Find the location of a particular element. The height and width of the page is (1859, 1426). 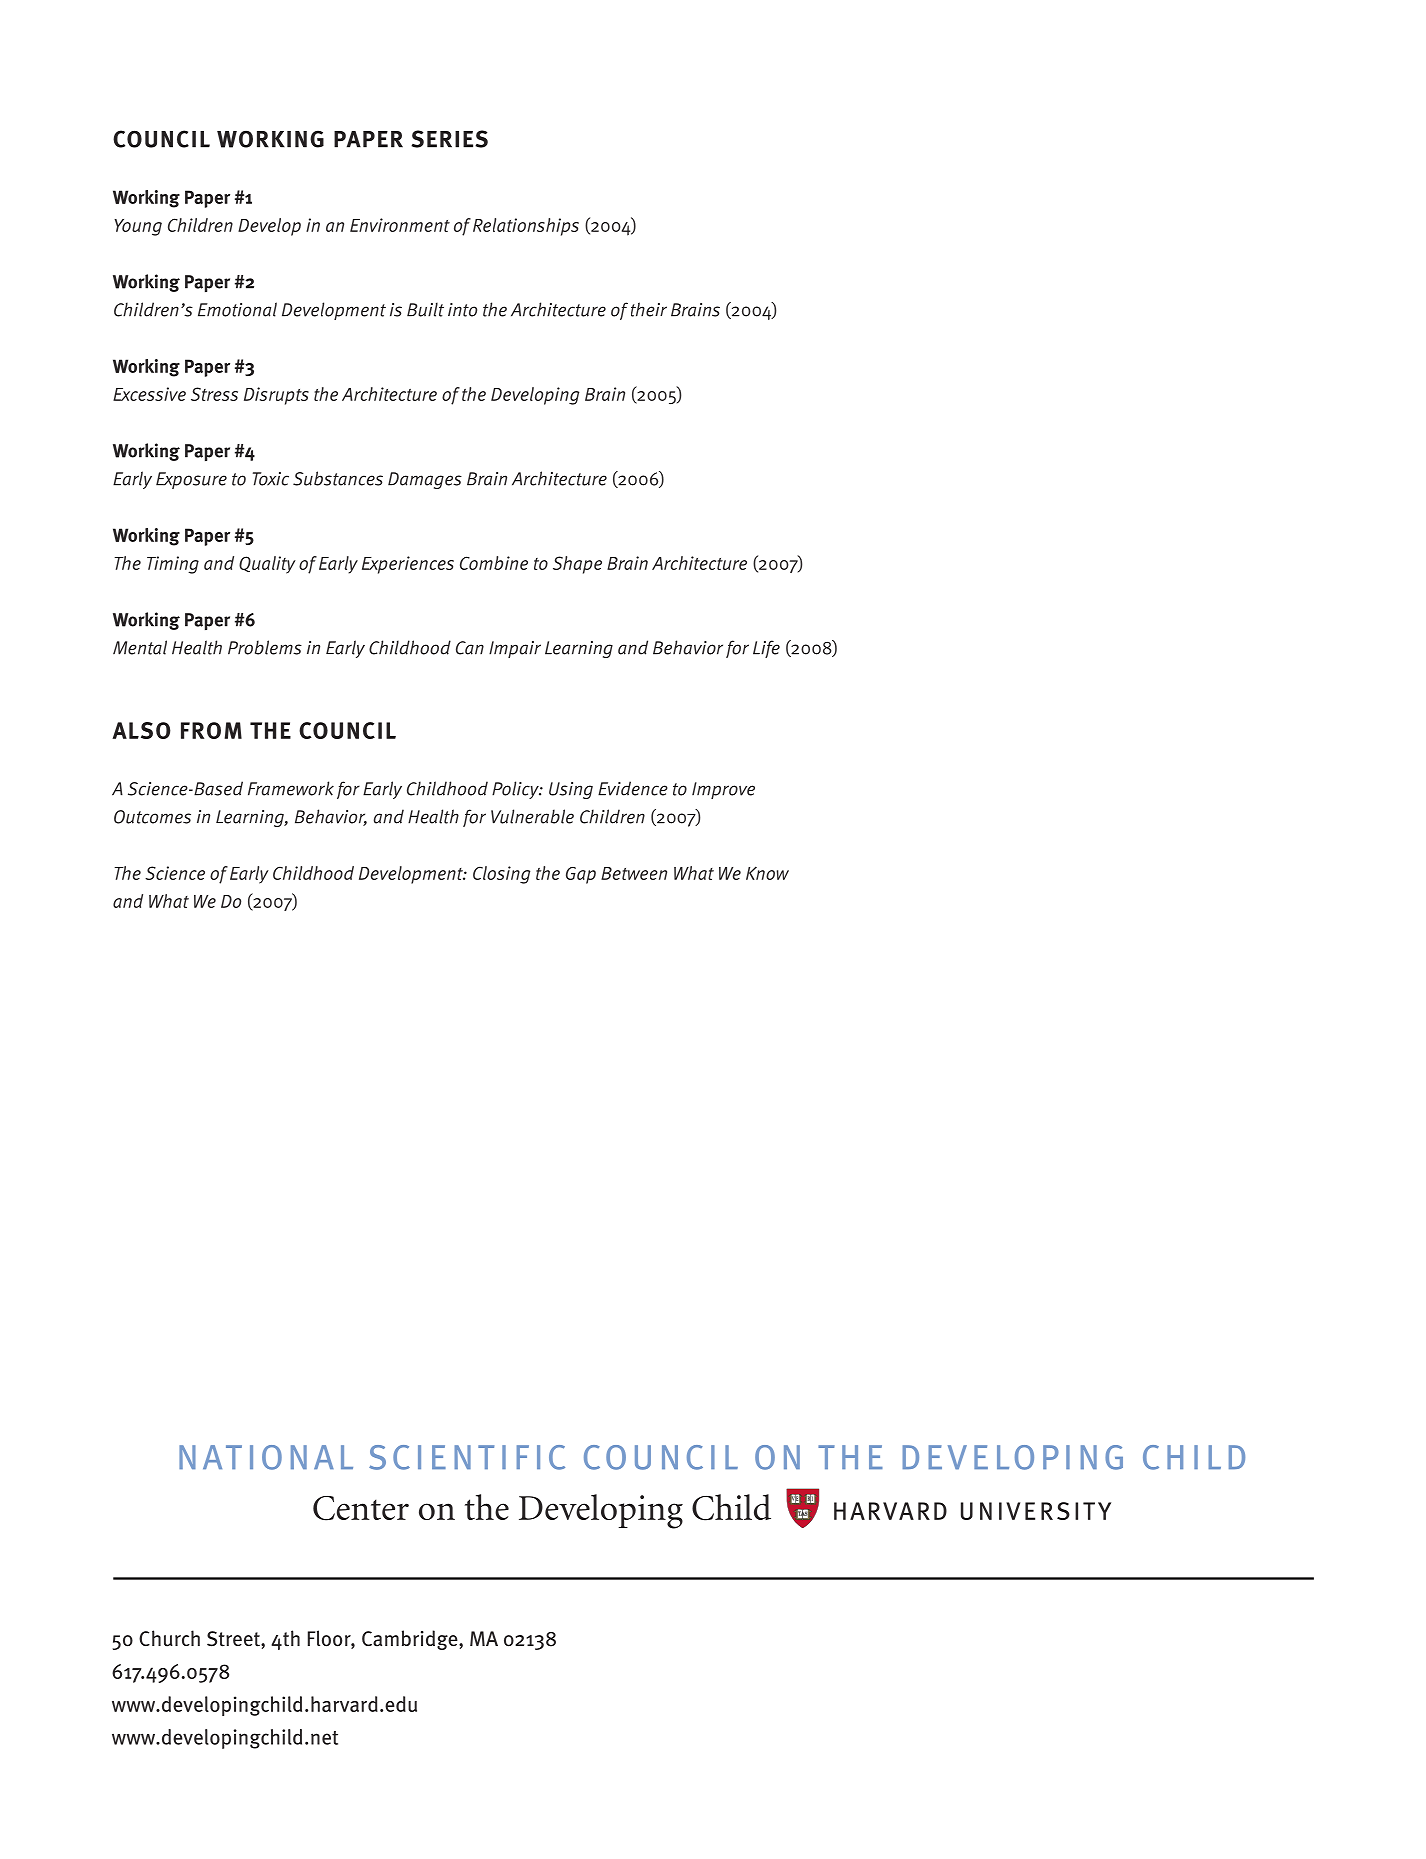

series is located at coordinates (449, 139).
